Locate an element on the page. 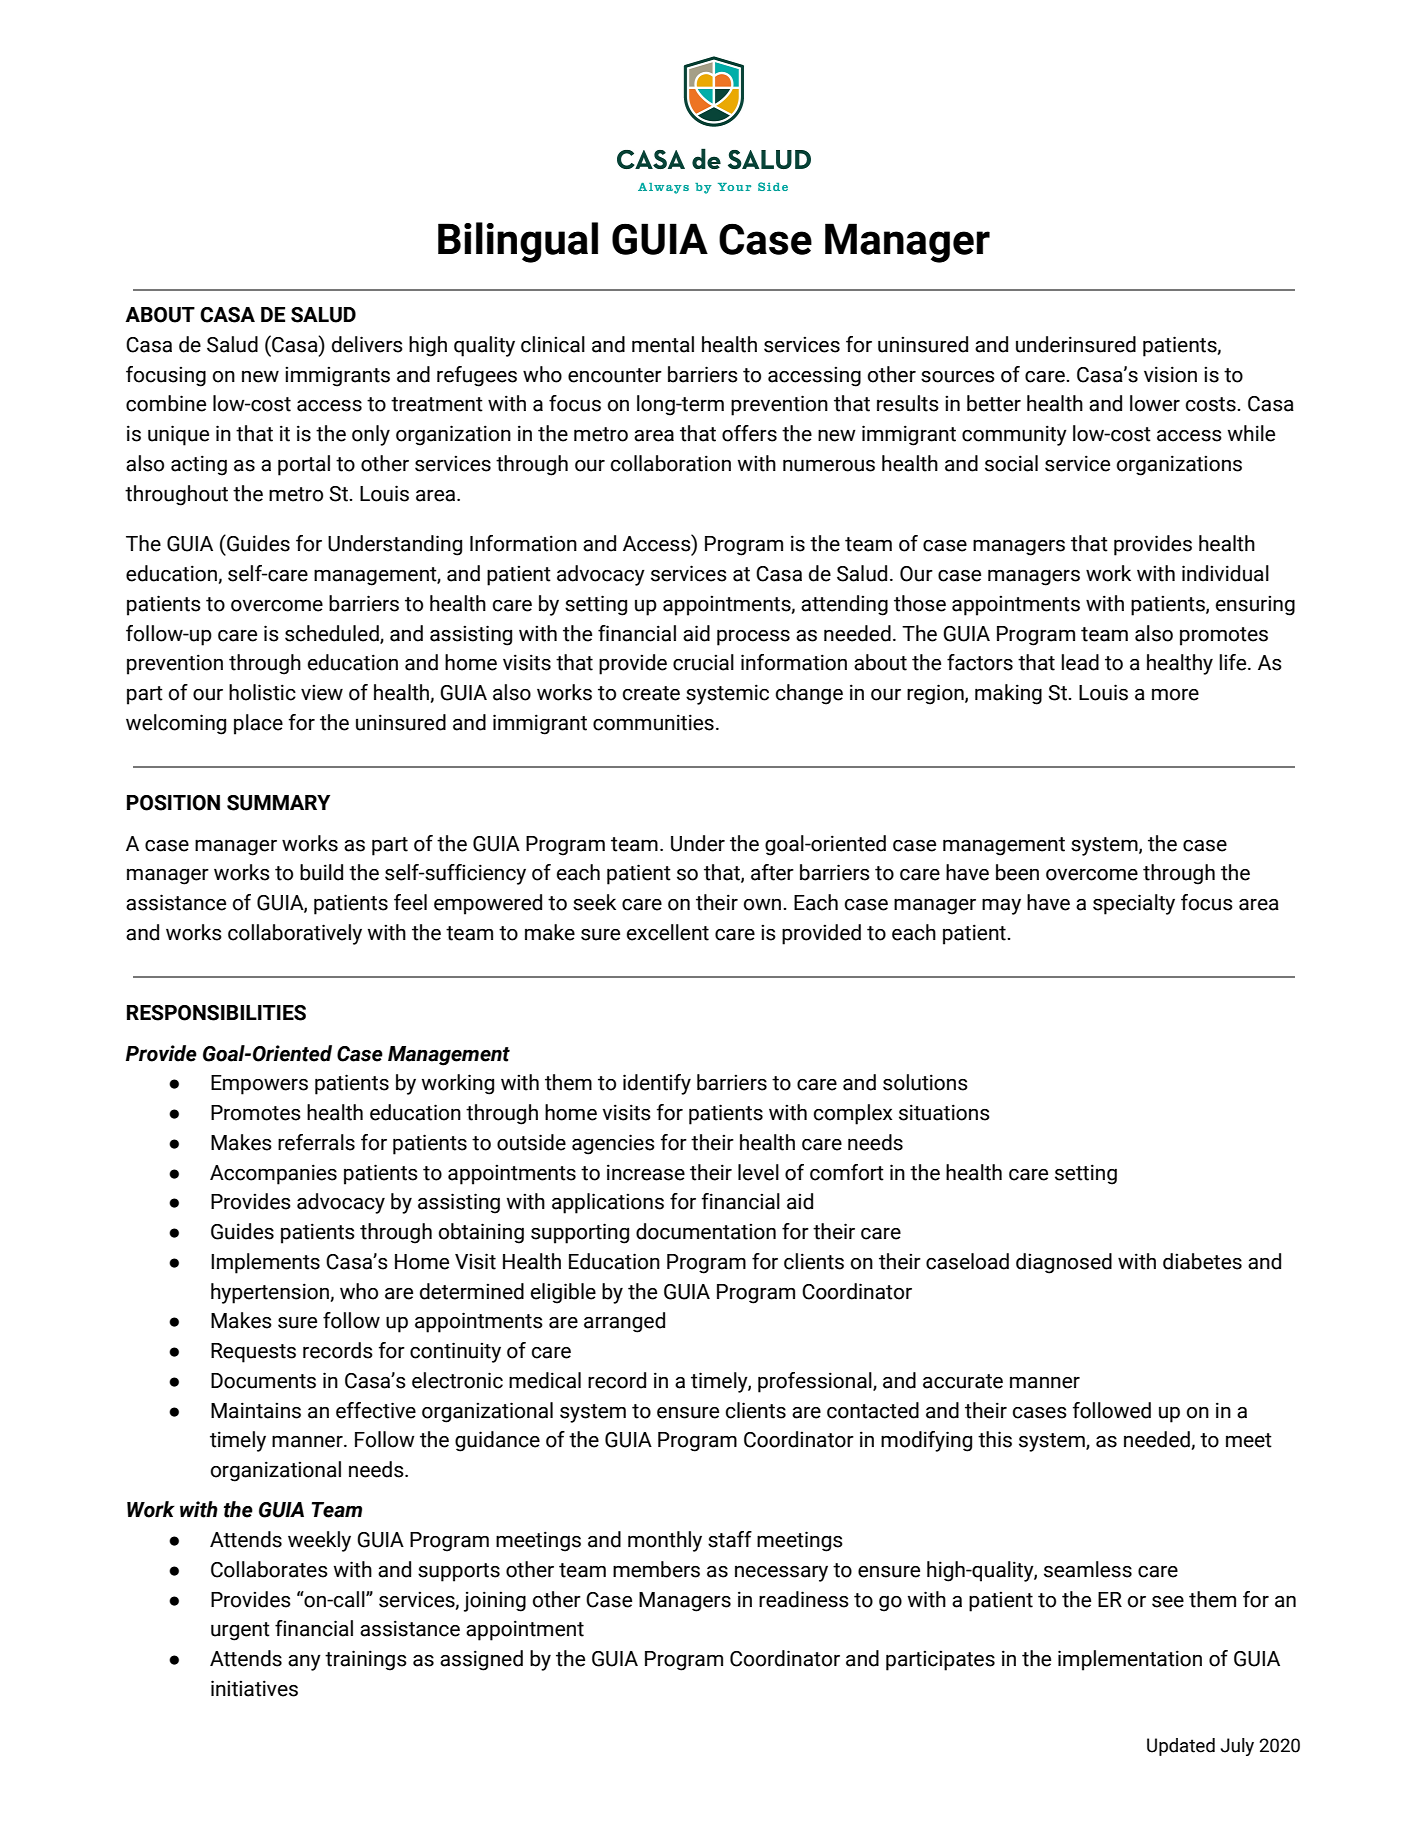 This image has height=1848, width=1428. RESPONSIBILITIES is located at coordinates (216, 1013).
